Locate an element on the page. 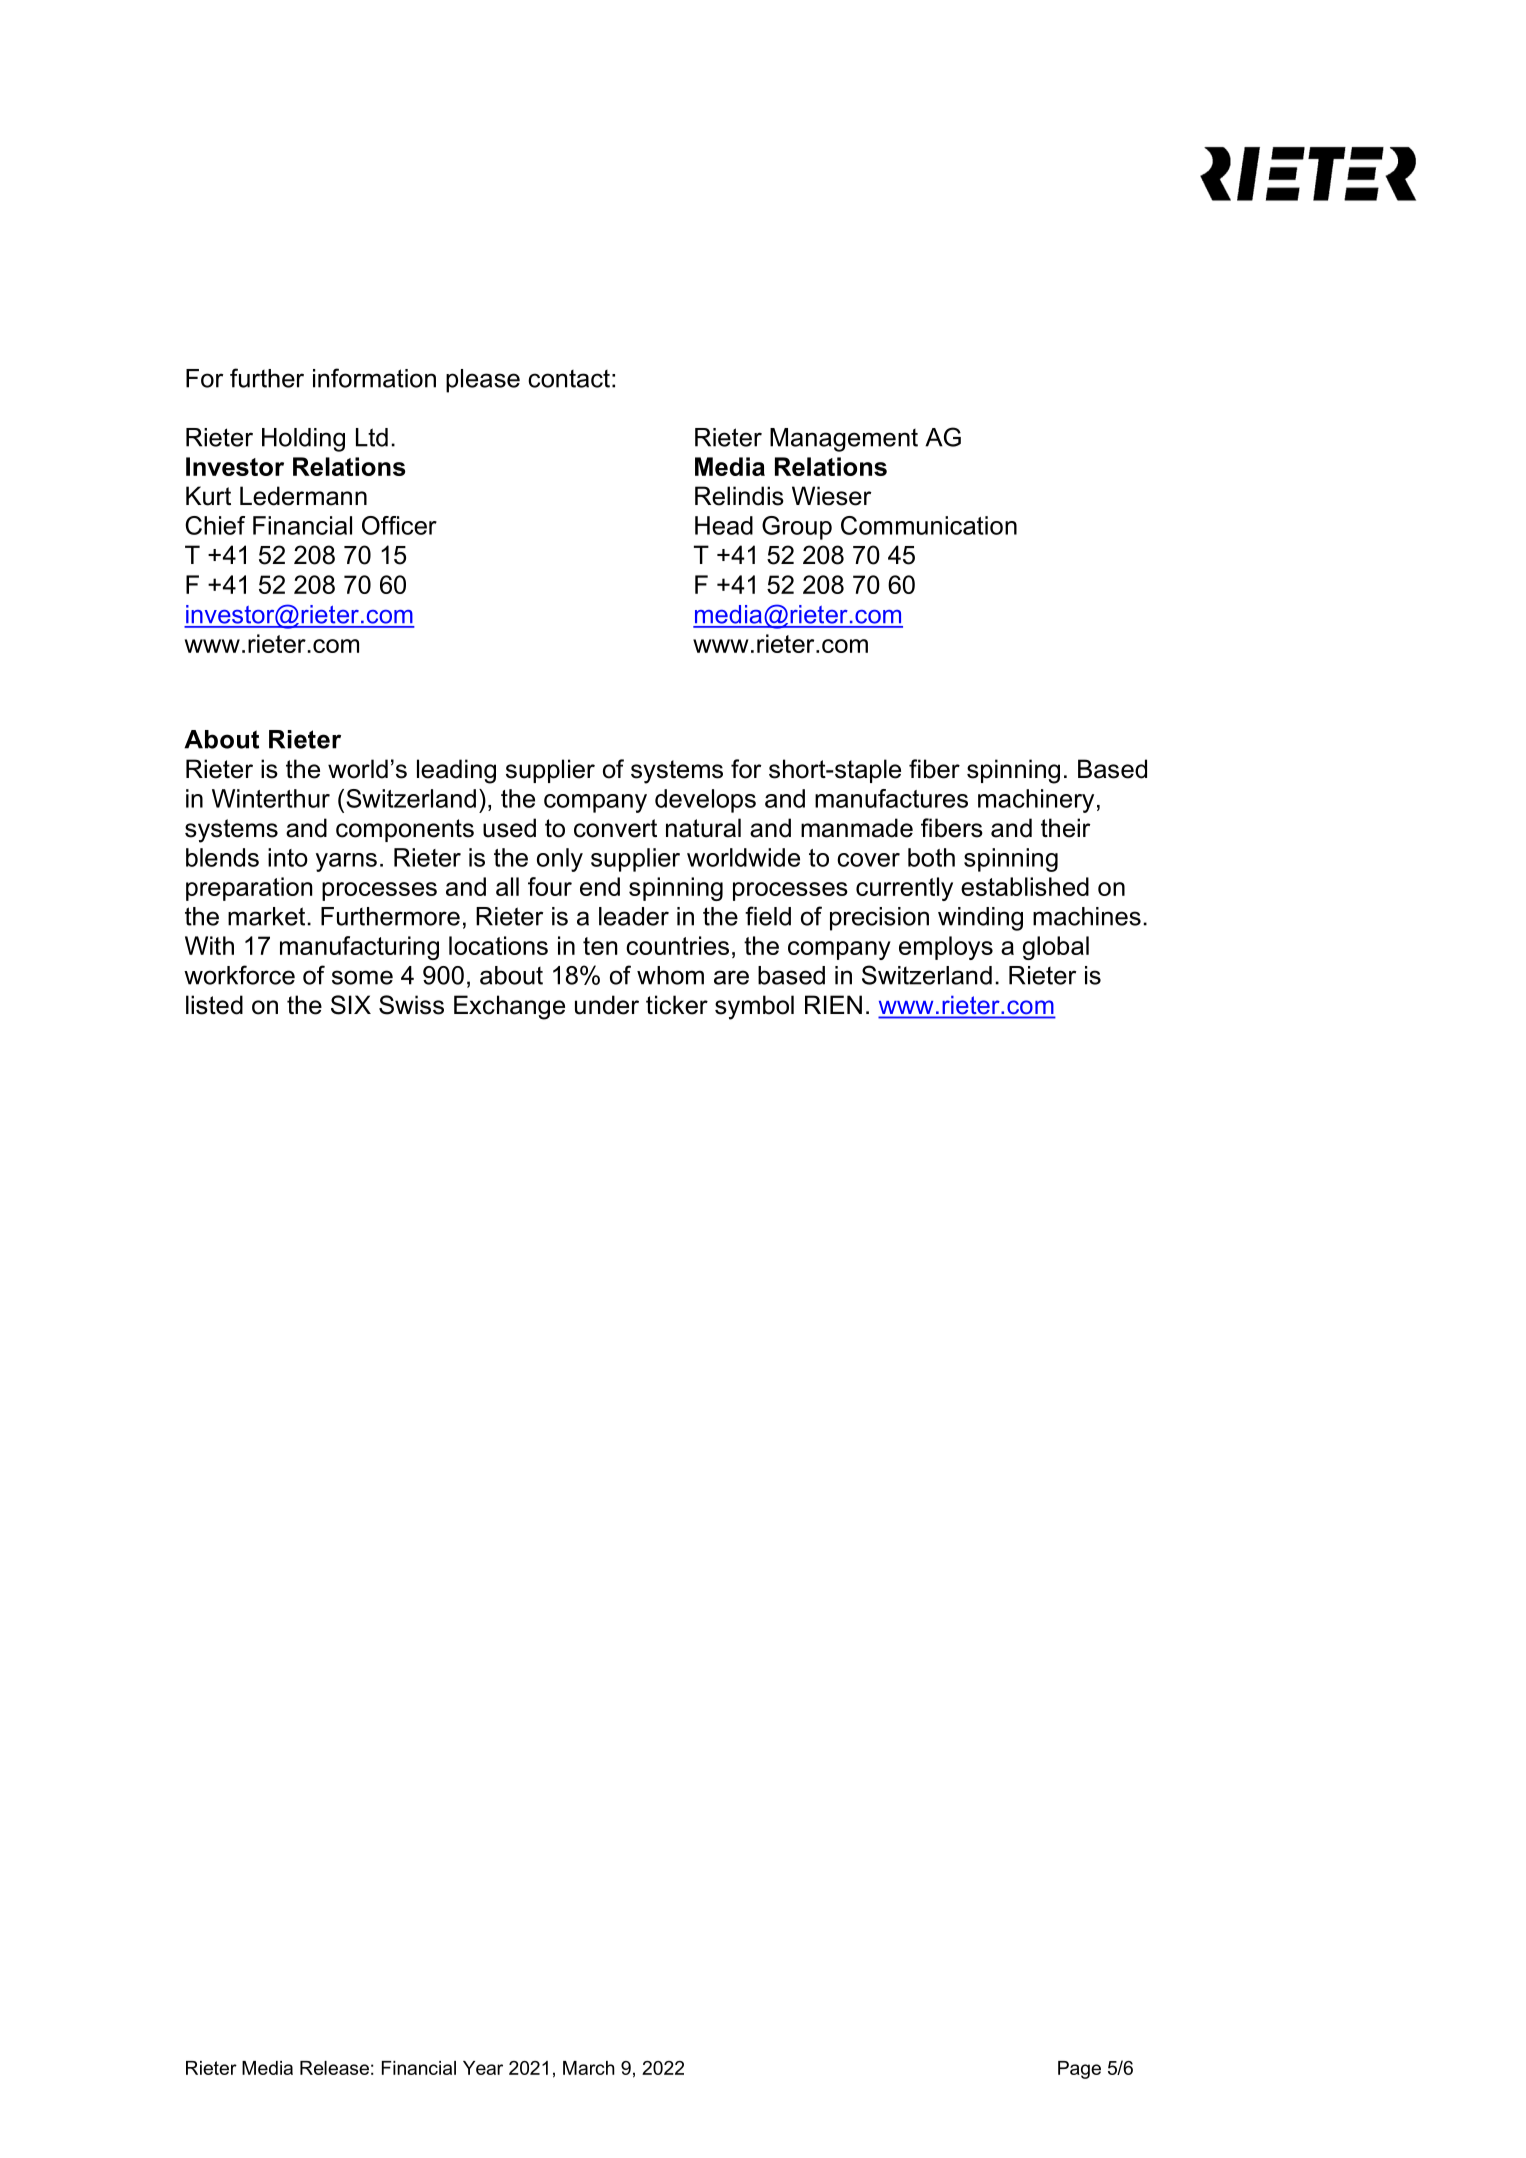 This page has width=1526, height=2158. Communication is located at coordinates (929, 525).
